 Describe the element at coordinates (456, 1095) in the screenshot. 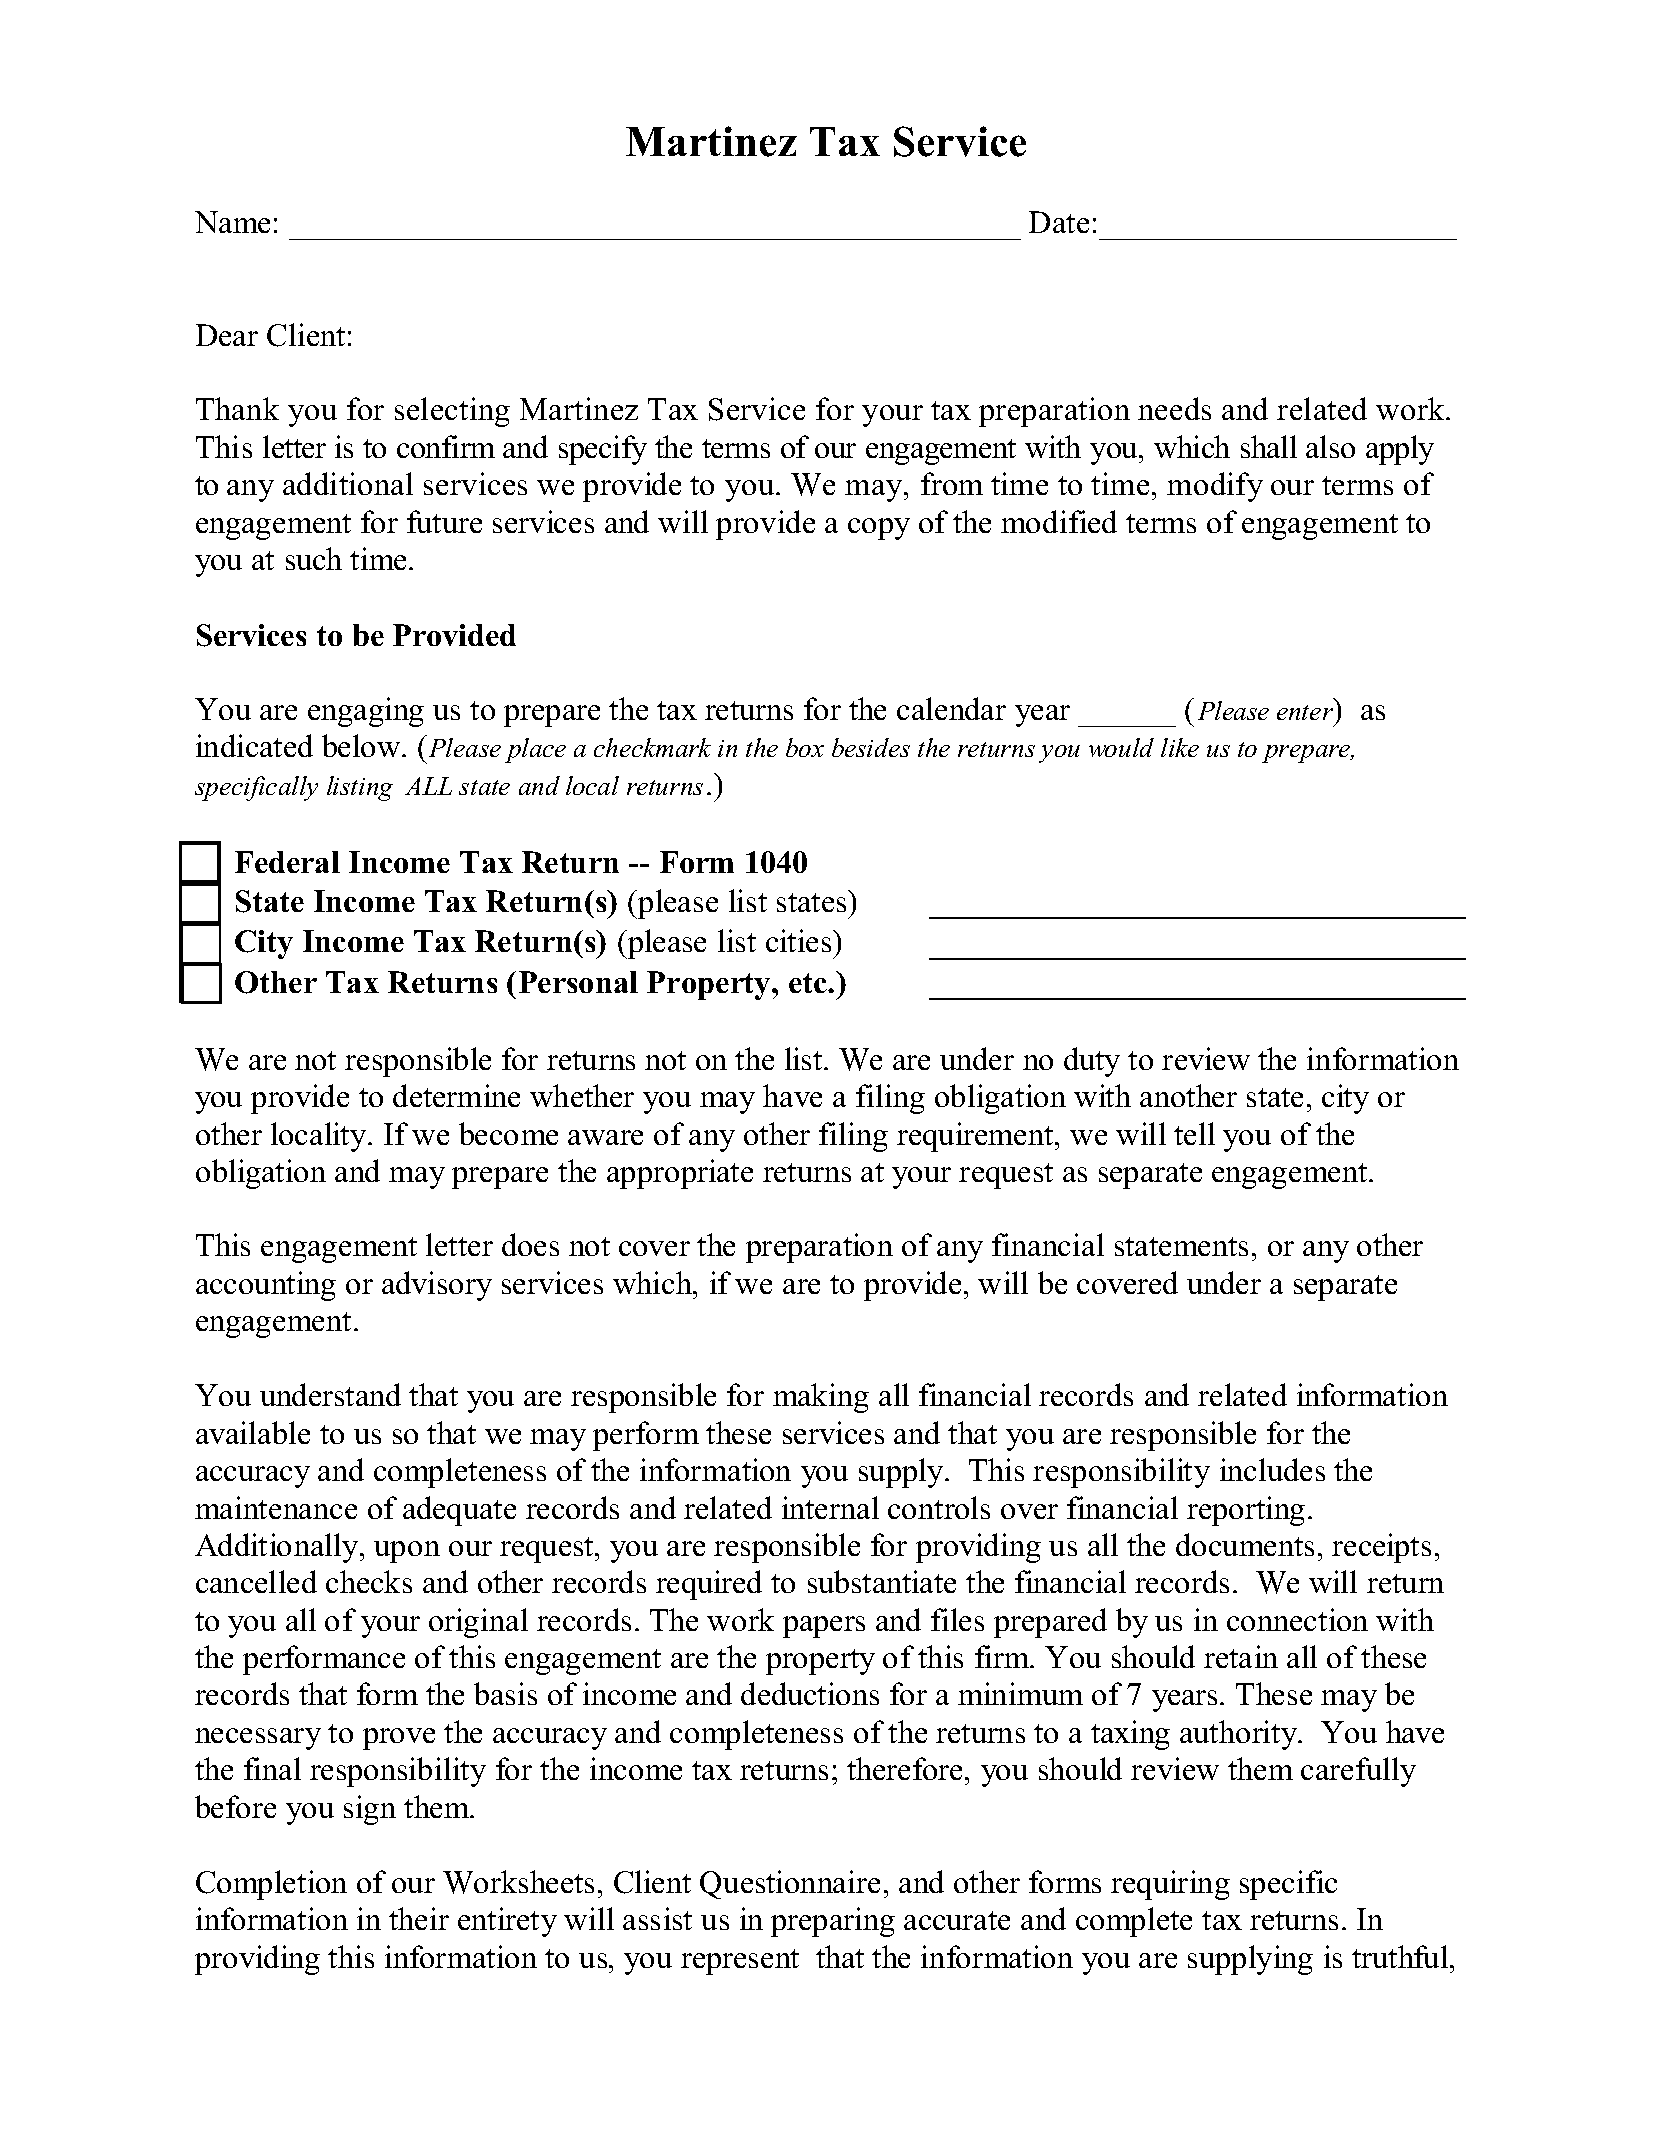

I see `determine` at that location.
